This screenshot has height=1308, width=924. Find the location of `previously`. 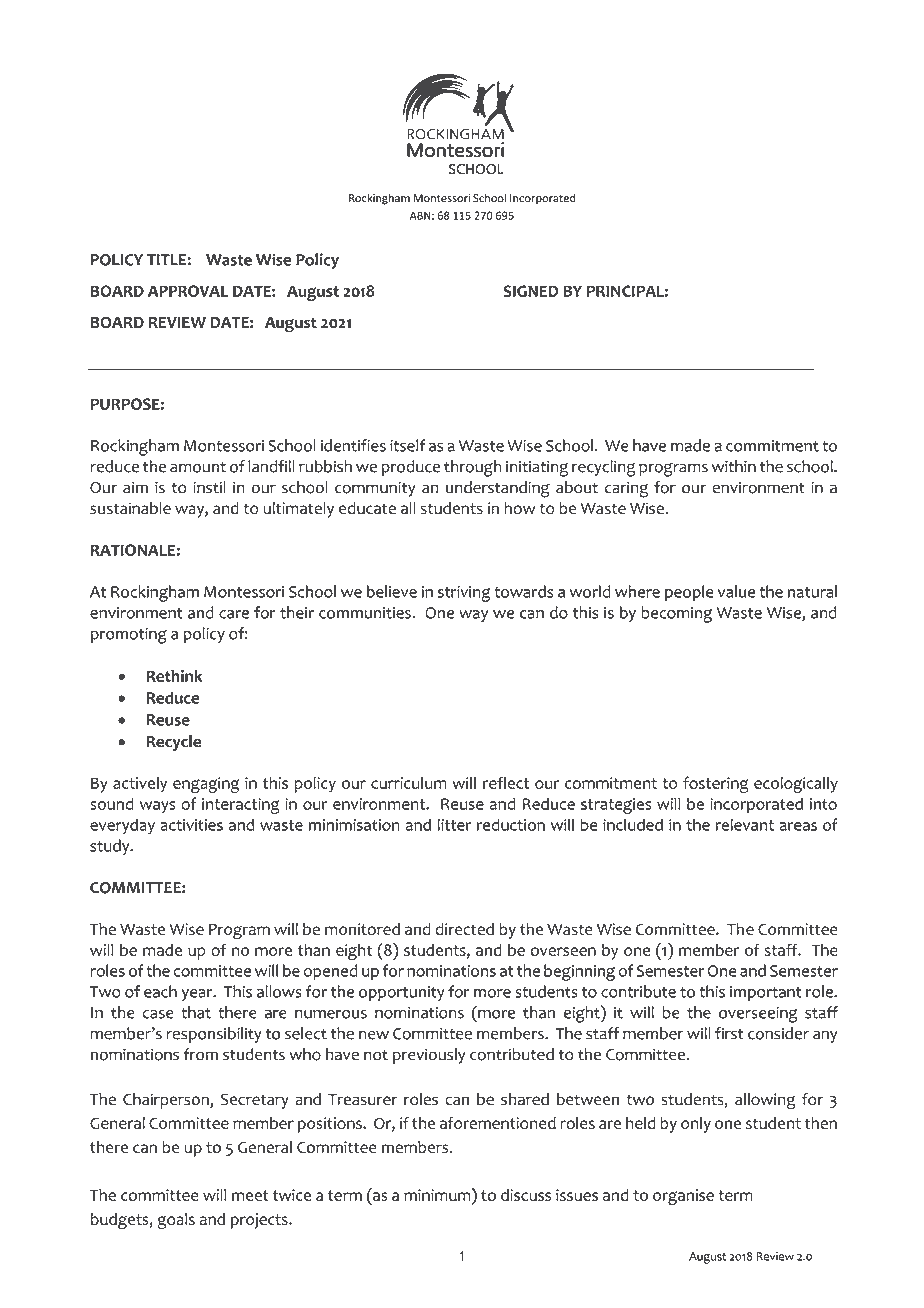

previously is located at coordinates (428, 1056).
